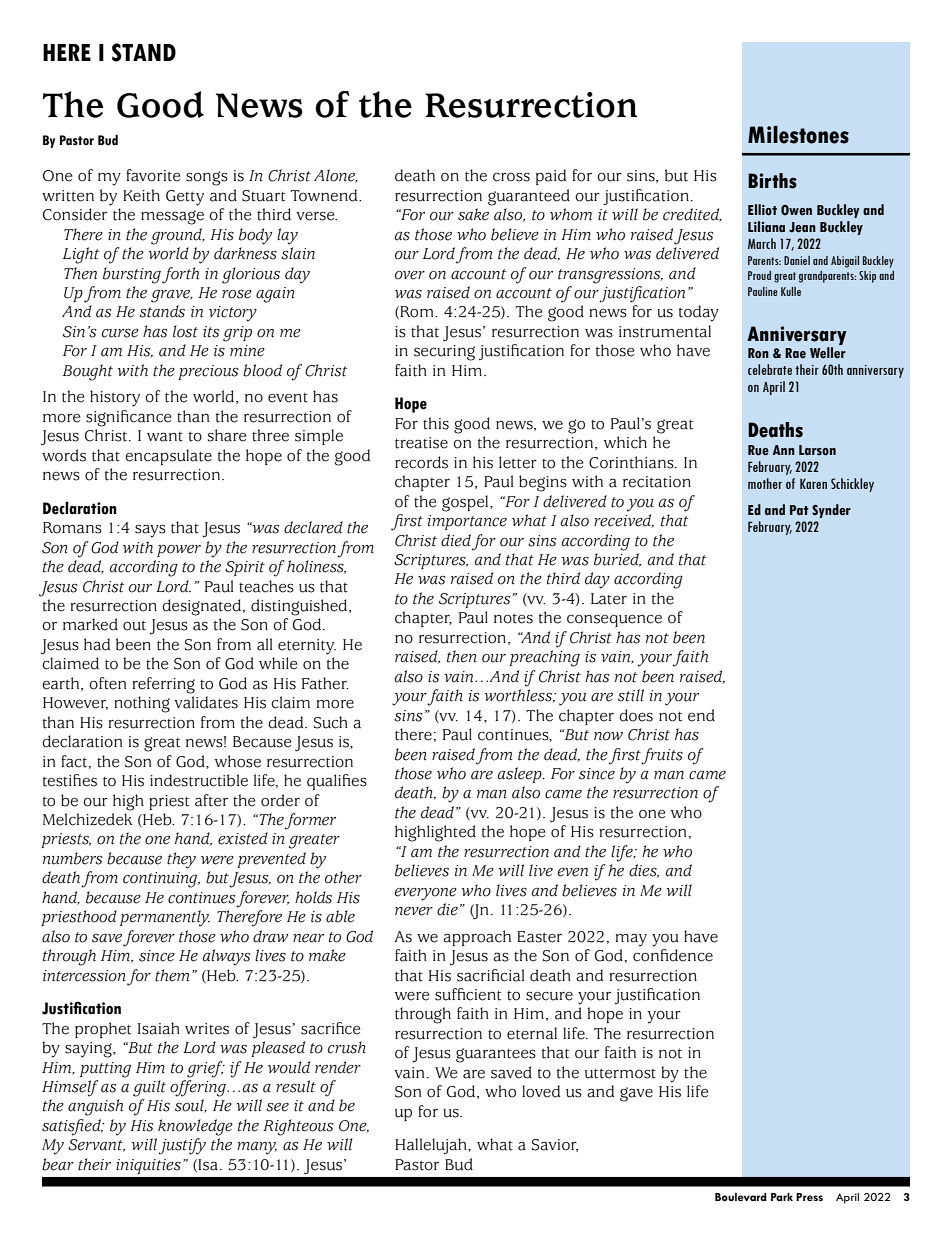  I want to click on preaching, so click(545, 658).
